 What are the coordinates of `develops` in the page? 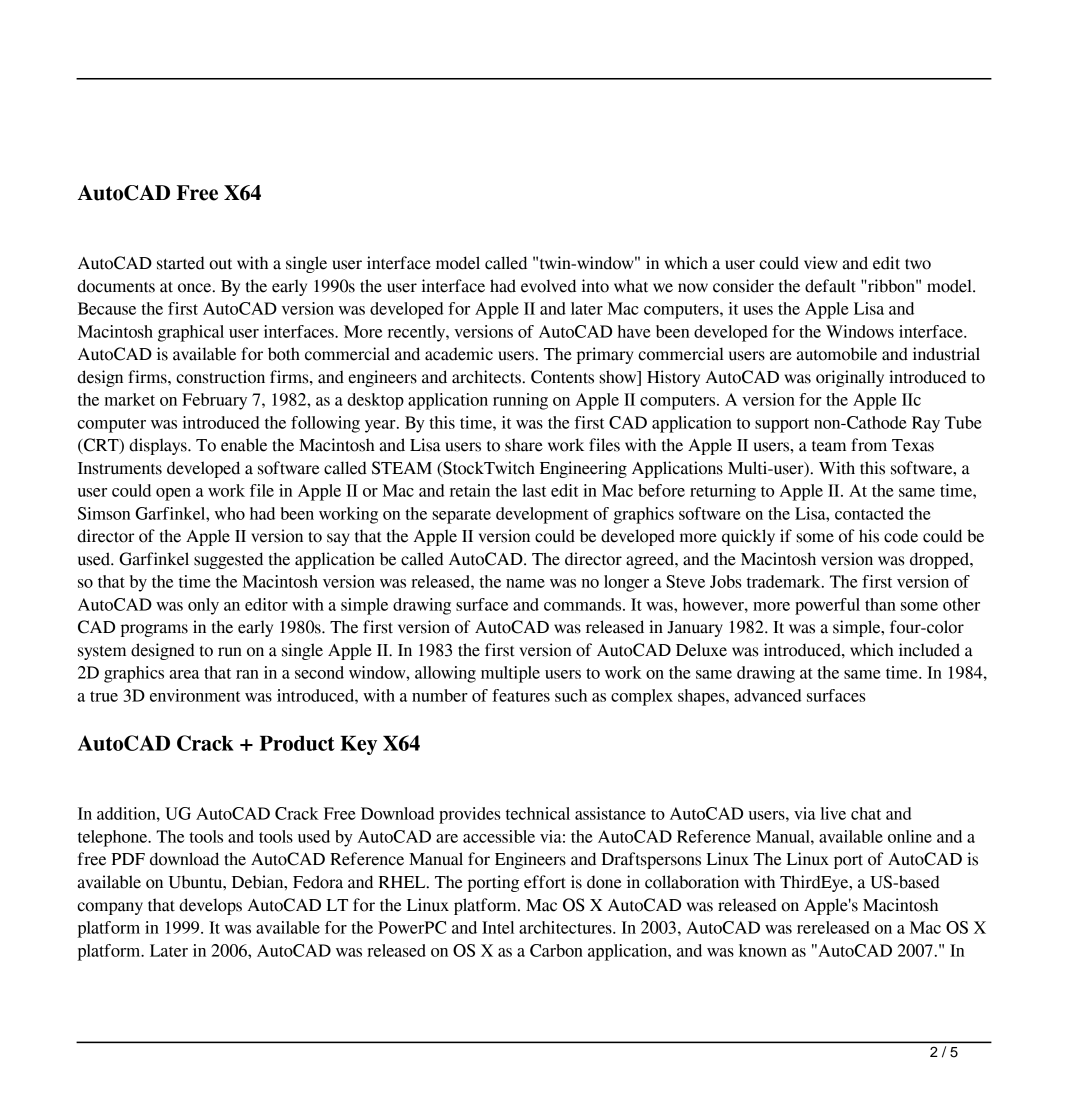 It's located at (210, 906).
